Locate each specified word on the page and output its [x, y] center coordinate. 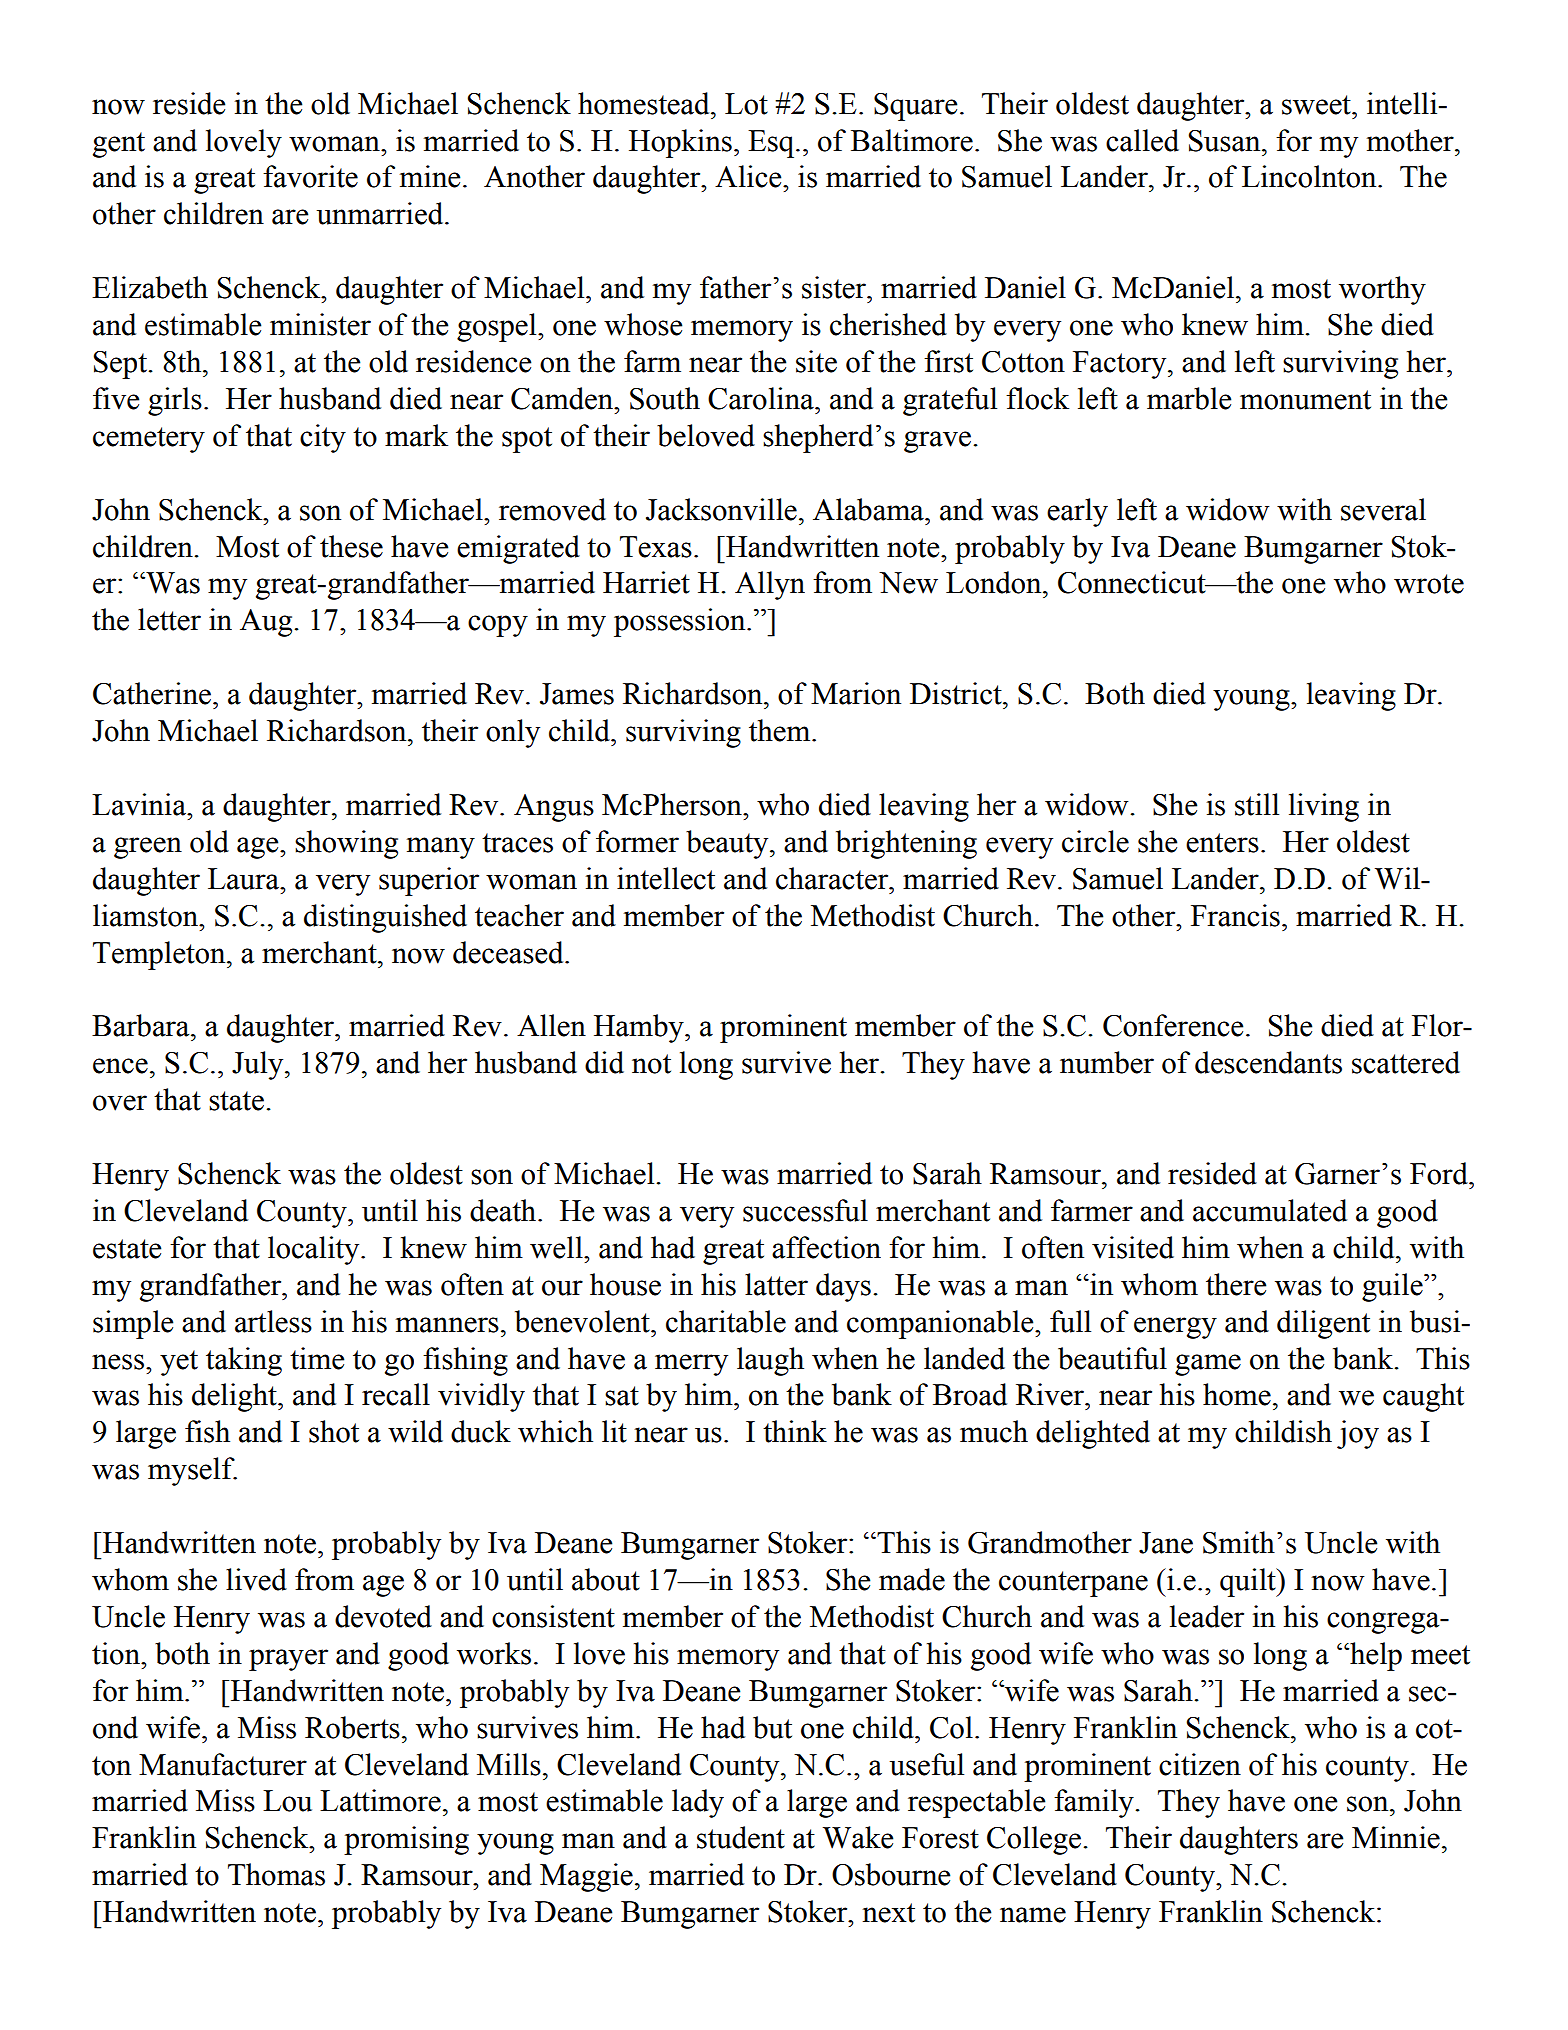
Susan [1226, 141]
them [781, 730]
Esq [772, 144]
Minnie [1396, 1837]
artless [273, 1321]
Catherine [152, 693]
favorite [310, 176]
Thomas [276, 1874]
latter [776, 1284]
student [741, 1837]
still [1257, 804]
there [1236, 1284]
